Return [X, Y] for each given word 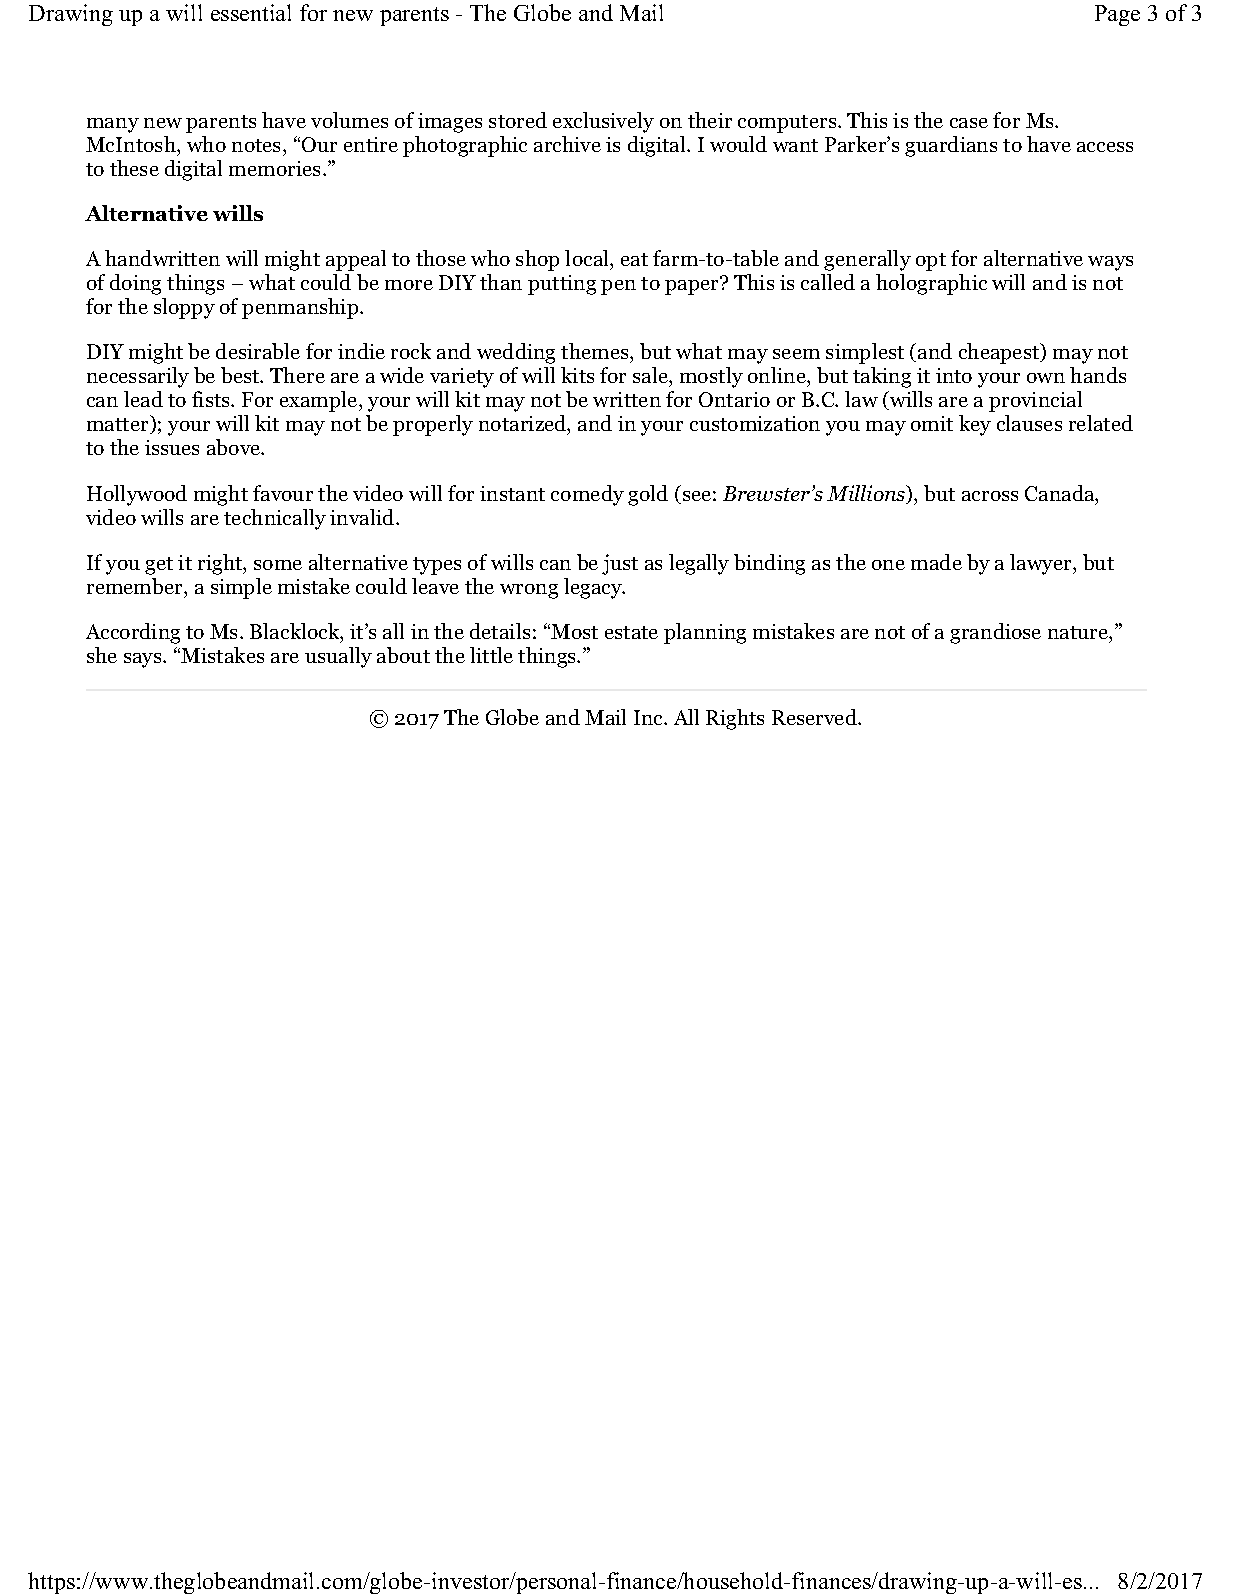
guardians [951, 146]
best [241, 375]
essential [251, 12]
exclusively [603, 122]
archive [567, 144]
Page [1117, 15]
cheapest [1000, 353]
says [144, 660]
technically [275, 519]
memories [276, 168]
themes [596, 353]
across [990, 496]
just [620, 564]
